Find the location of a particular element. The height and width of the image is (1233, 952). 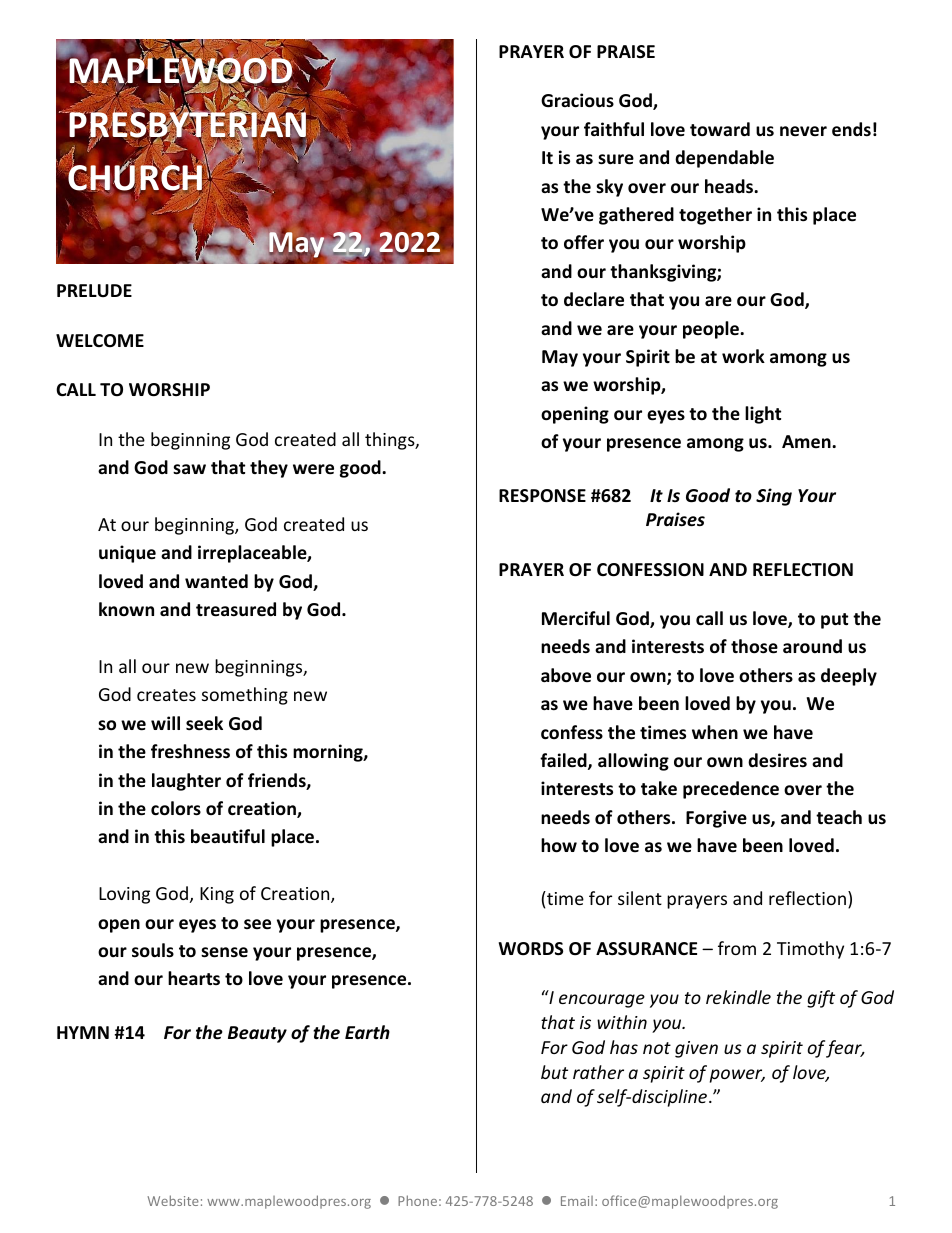

those is located at coordinates (754, 646).
